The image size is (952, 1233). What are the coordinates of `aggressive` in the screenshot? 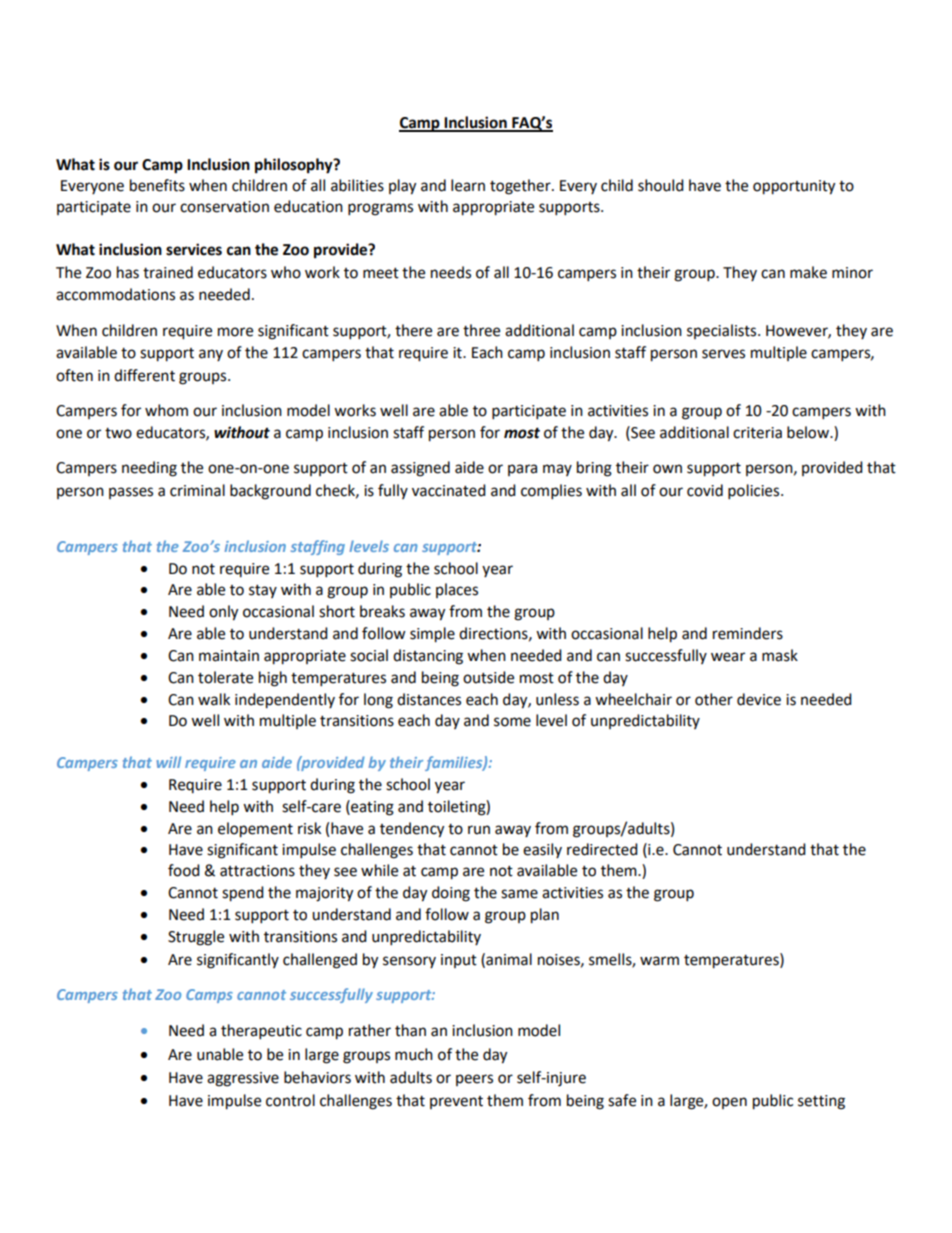 It's located at (243, 1079).
